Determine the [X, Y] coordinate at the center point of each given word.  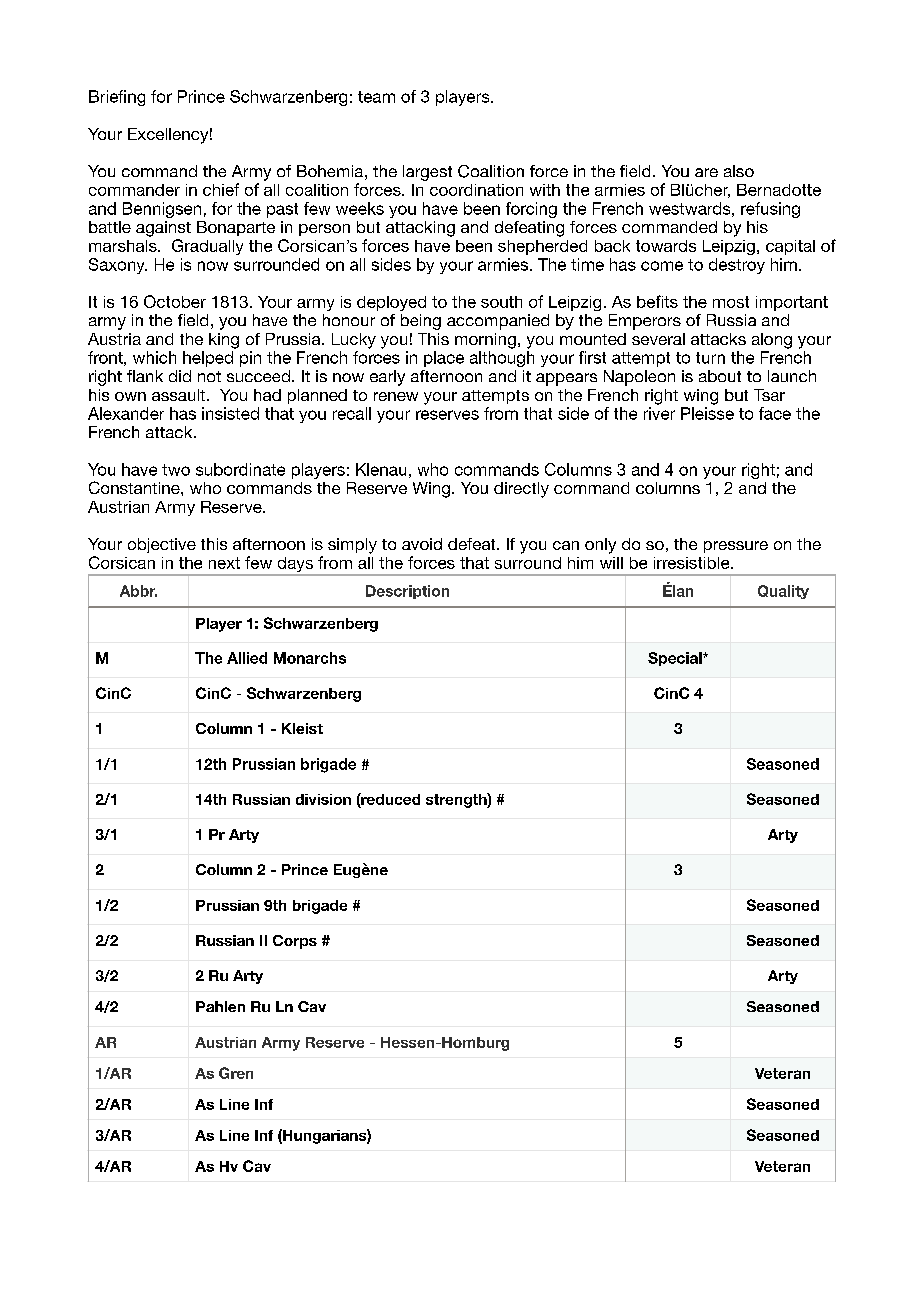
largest [427, 173]
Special [676, 659]
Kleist [302, 728]
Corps [295, 942]
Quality [783, 592]
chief [221, 189]
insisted [230, 413]
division [323, 799]
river [659, 413]
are [706, 172]
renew [396, 396]
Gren [236, 1073]
